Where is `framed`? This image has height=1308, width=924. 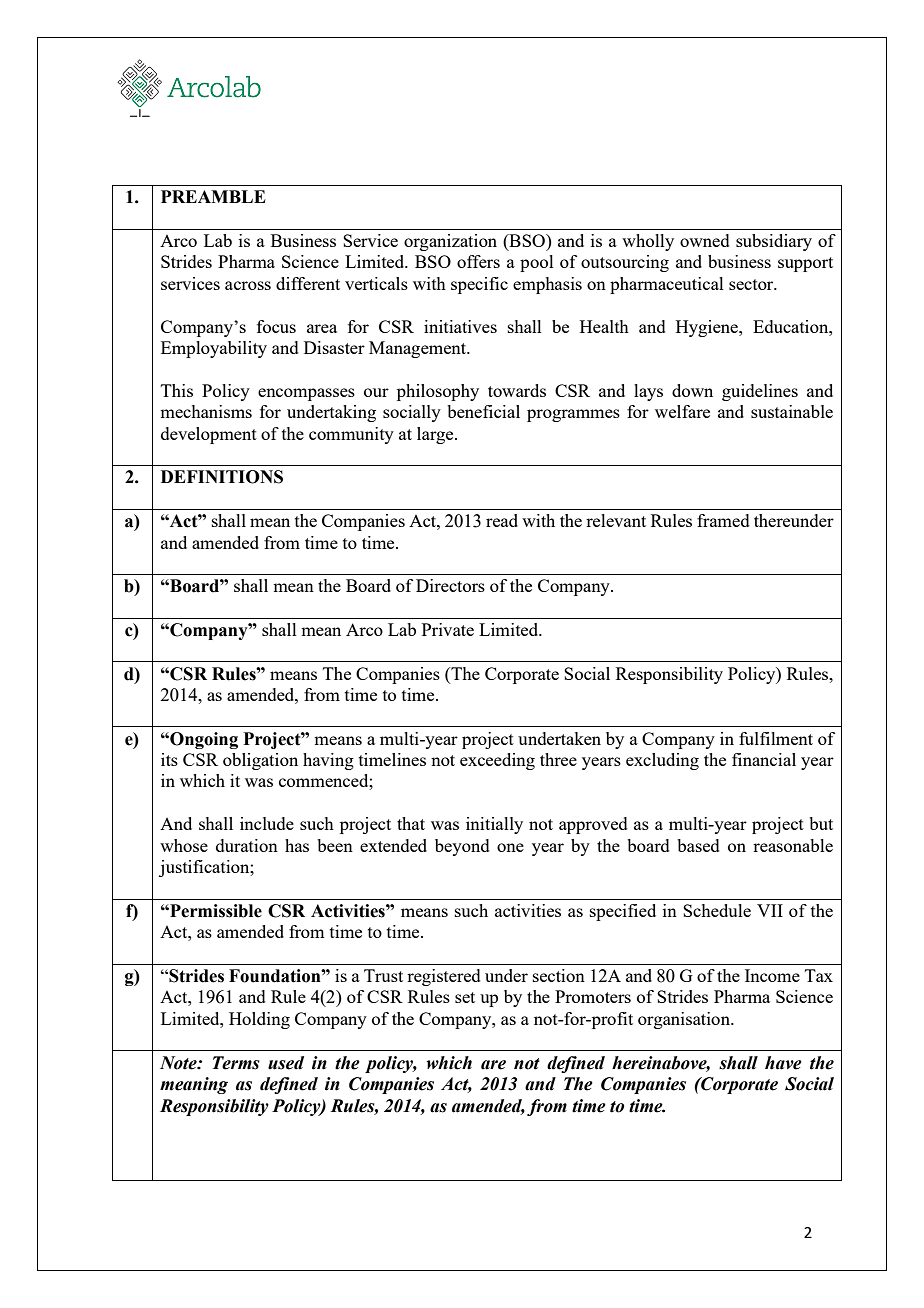
framed is located at coordinates (723, 520).
